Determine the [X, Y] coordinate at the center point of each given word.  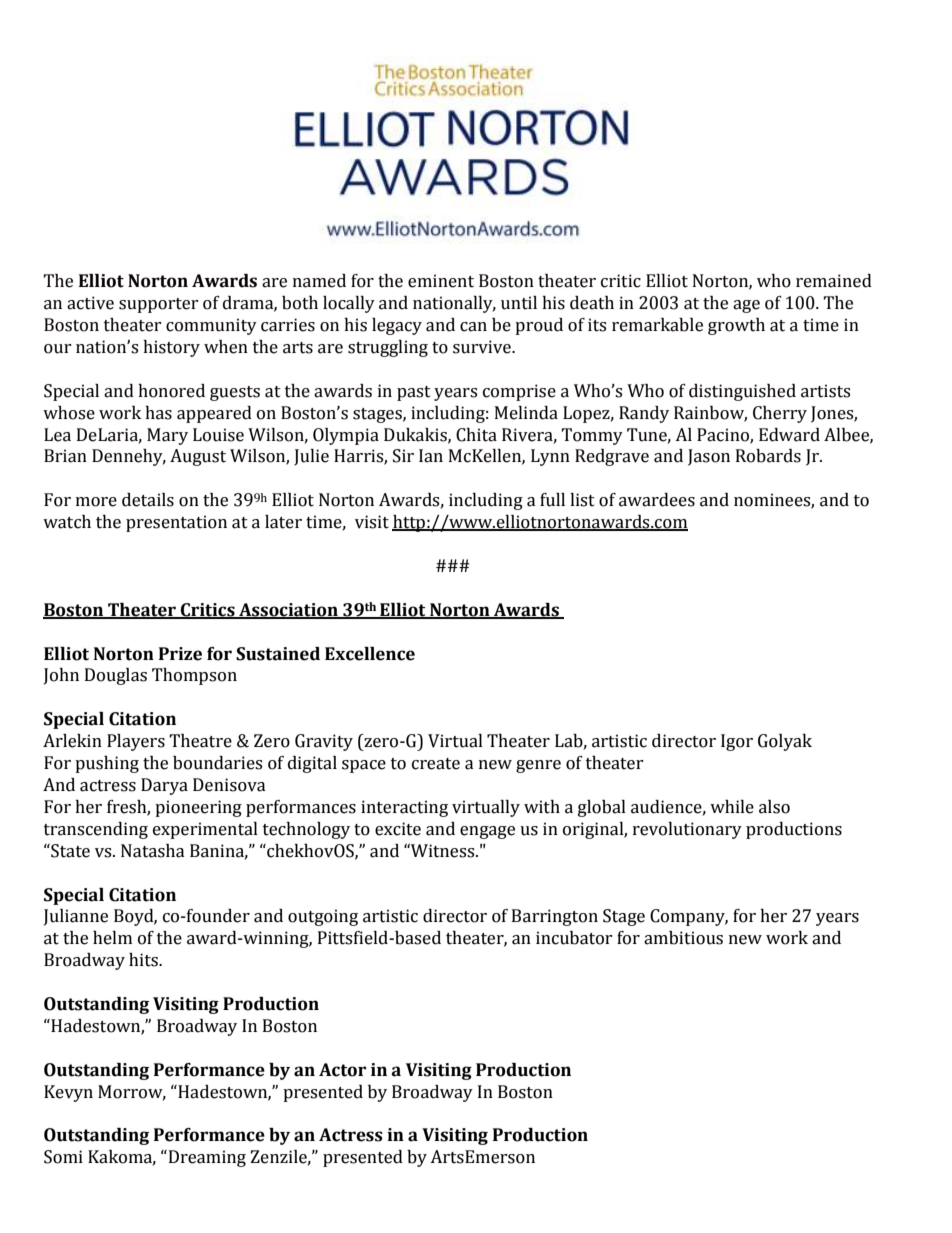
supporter [159, 305]
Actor [342, 1070]
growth [736, 326]
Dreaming [206, 1158]
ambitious [683, 938]
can [473, 327]
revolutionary [687, 830]
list [582, 500]
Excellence [370, 654]
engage [487, 832]
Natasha [153, 851]
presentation [176, 523]
